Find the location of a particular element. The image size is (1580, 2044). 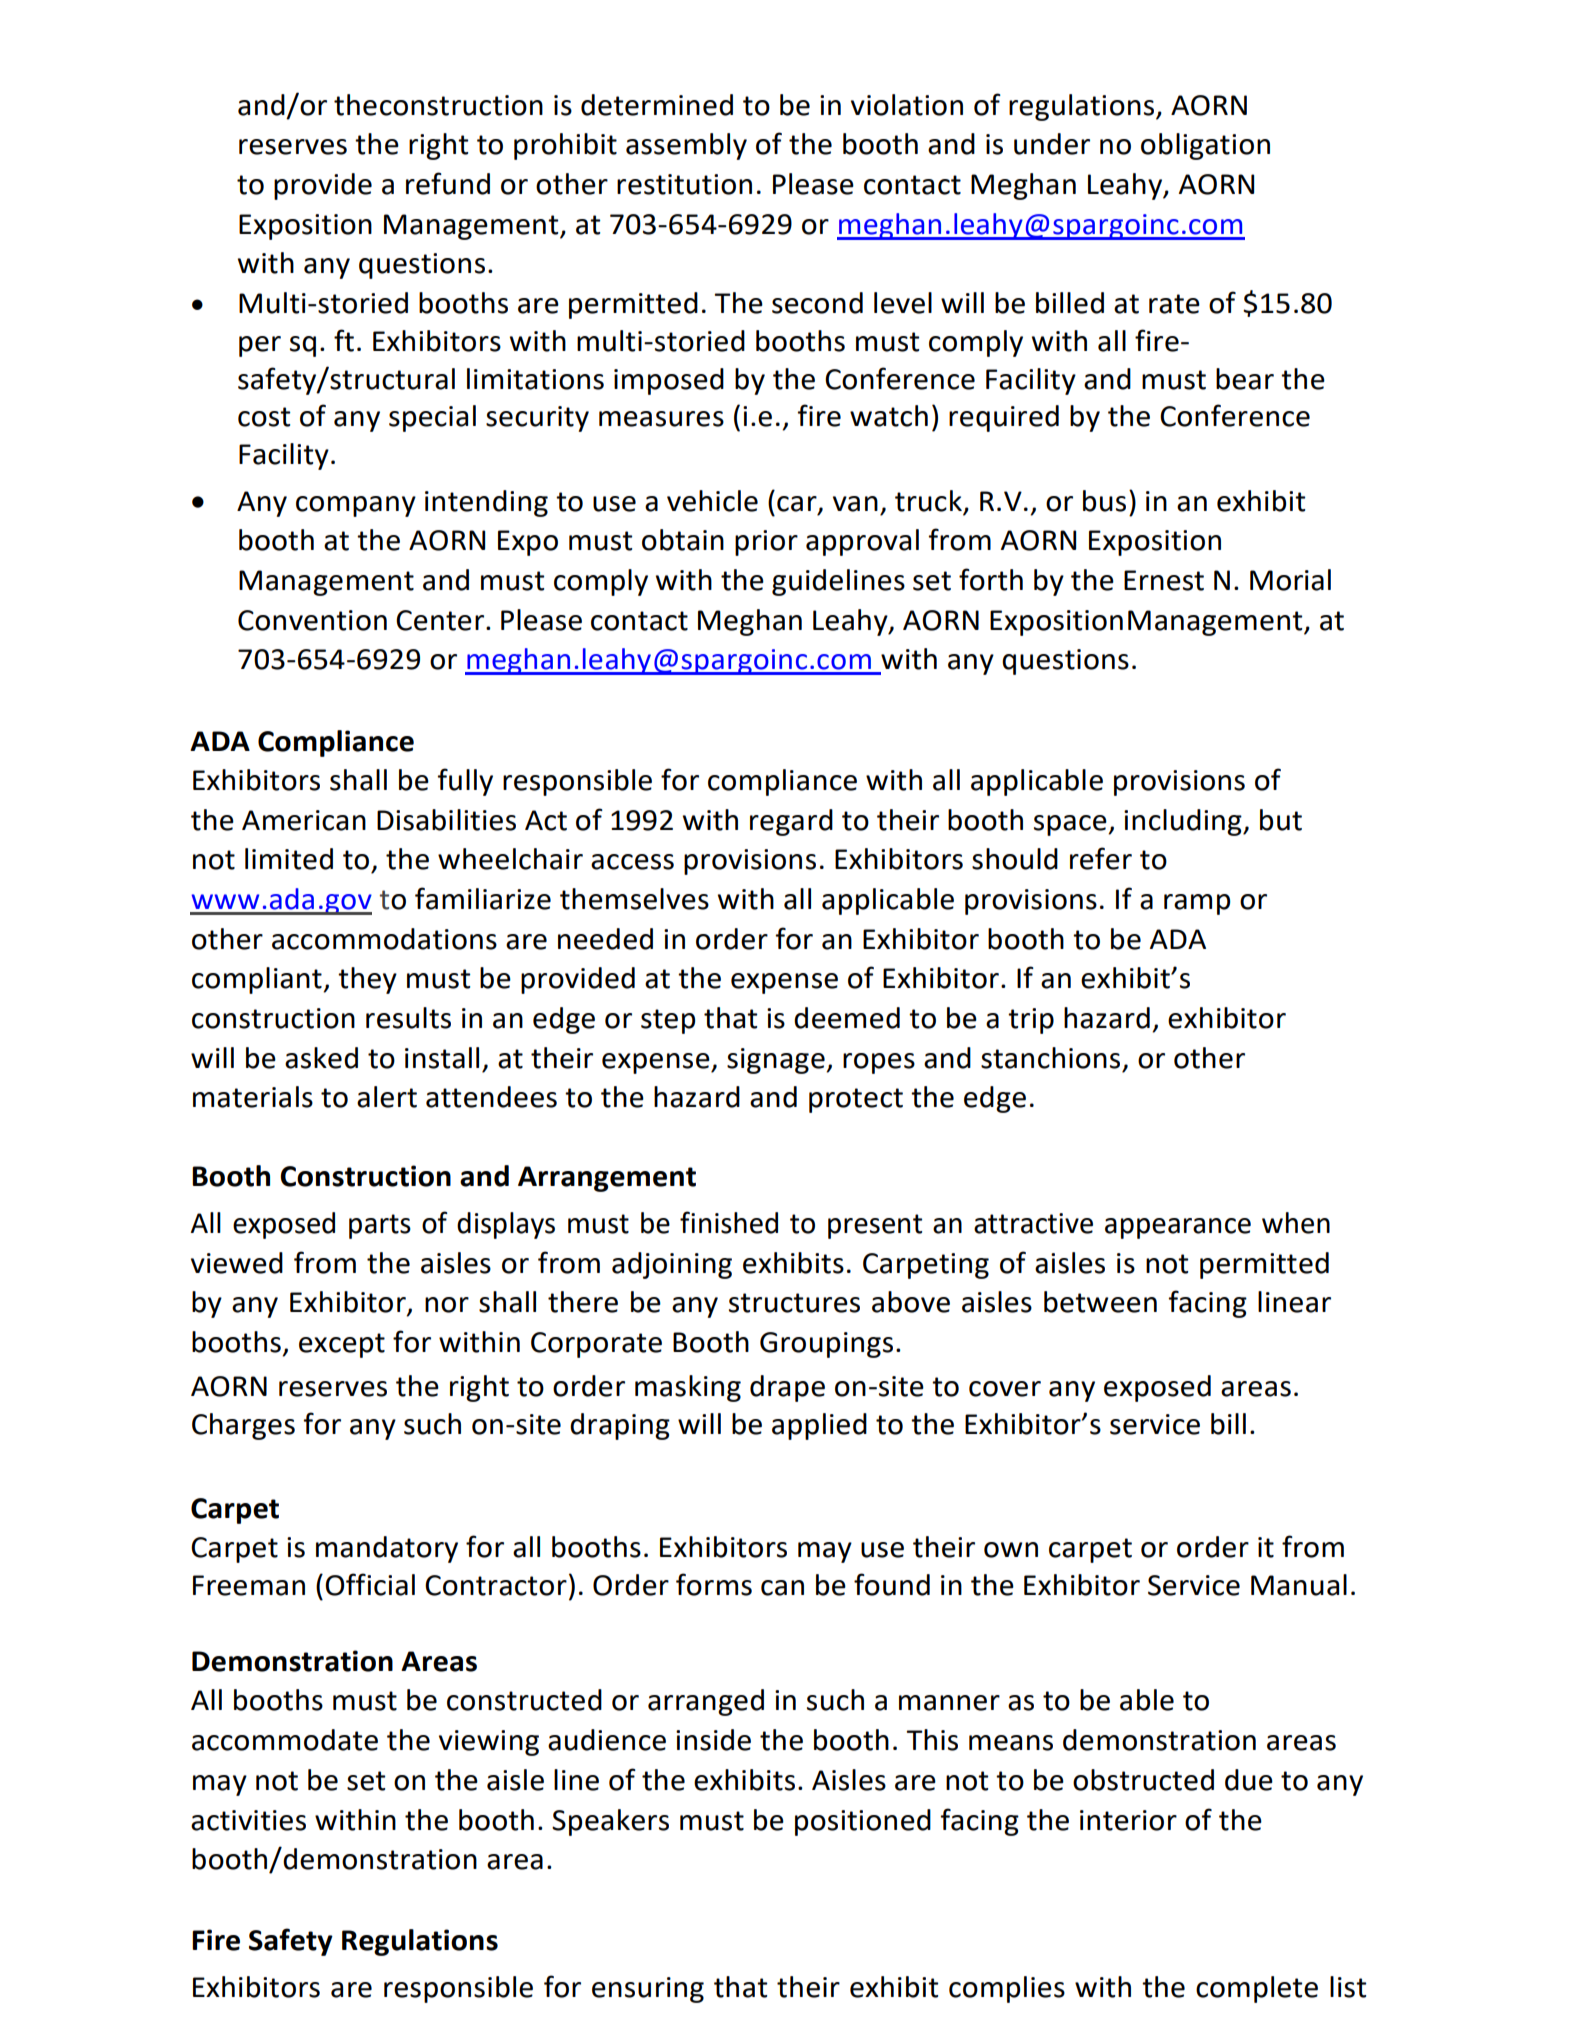

assembly is located at coordinates (686, 146).
